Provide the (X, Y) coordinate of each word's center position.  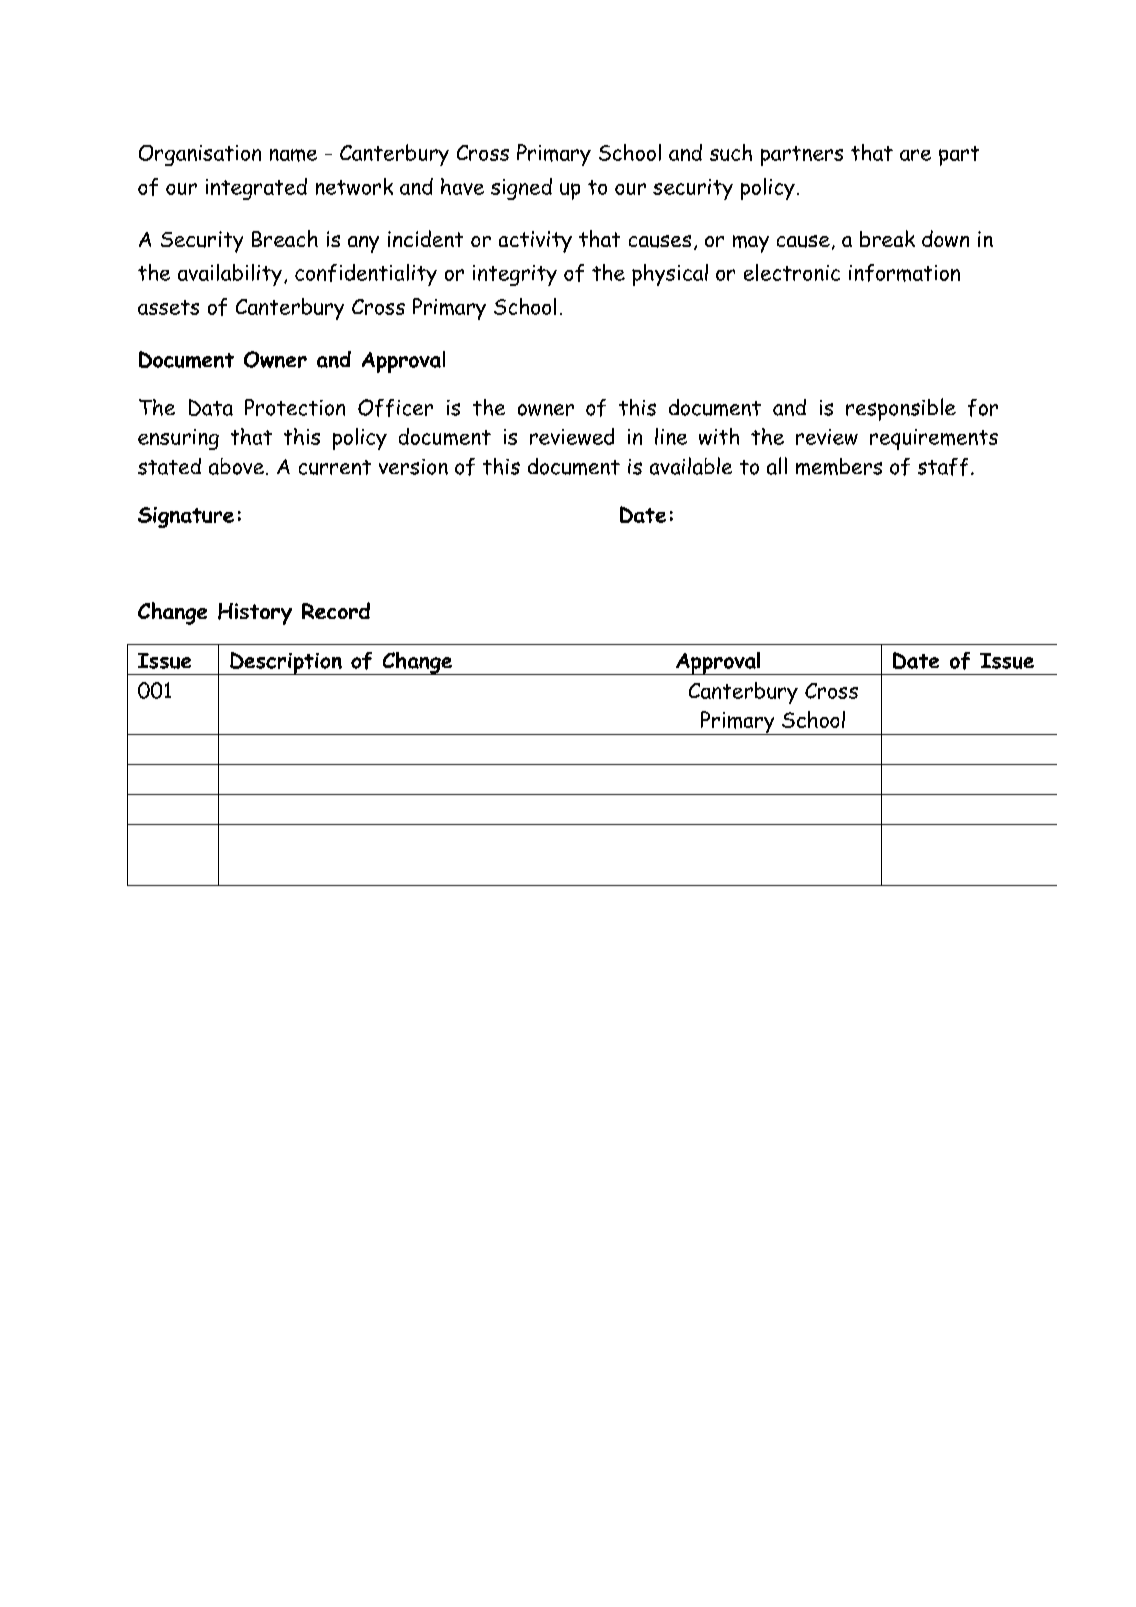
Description (286, 663)
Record (336, 610)
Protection (295, 407)
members (839, 466)
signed (521, 189)
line (671, 436)
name (293, 155)
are (915, 155)
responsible (901, 409)
